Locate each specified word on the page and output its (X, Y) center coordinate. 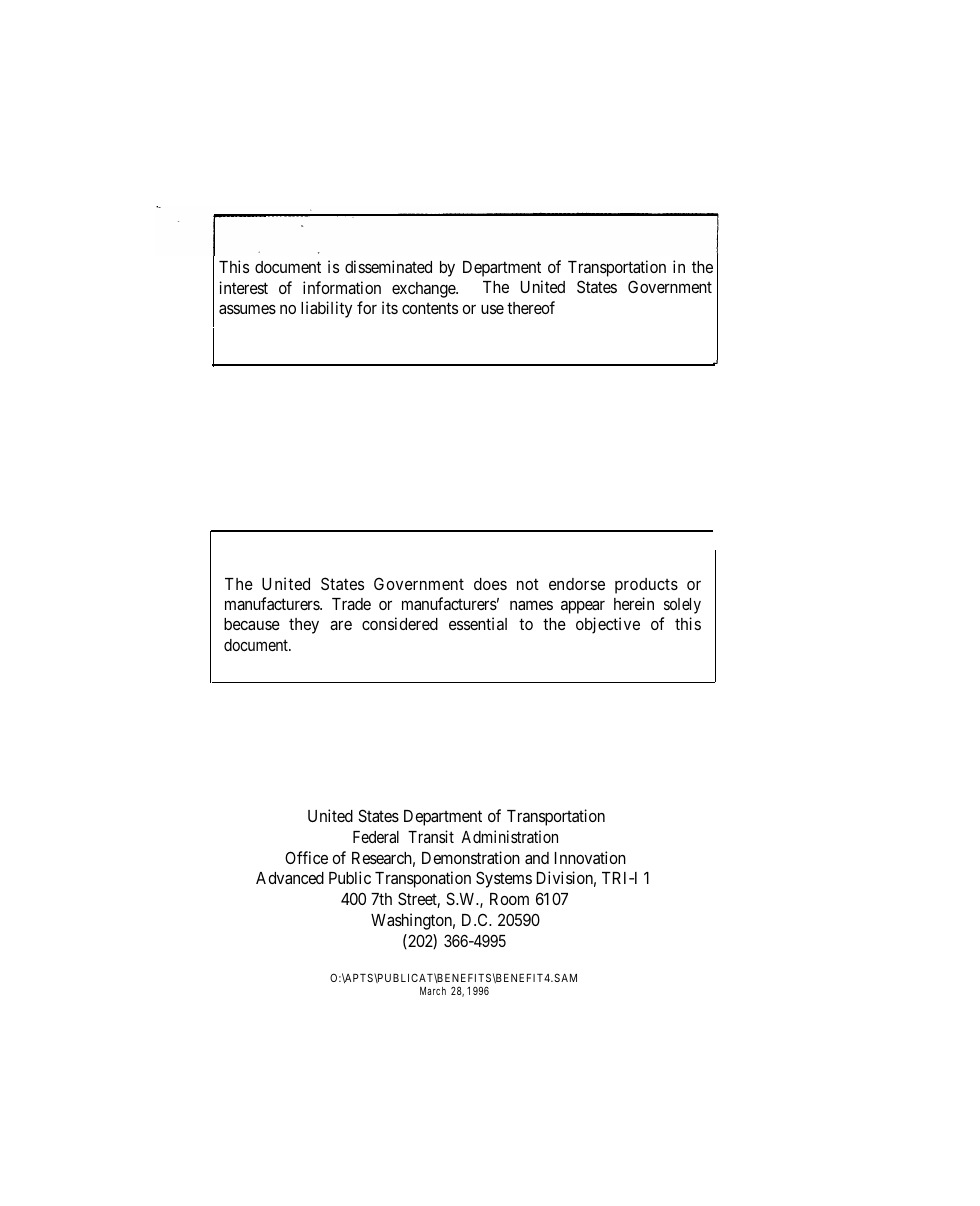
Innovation (590, 857)
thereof (531, 307)
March (433, 991)
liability (326, 309)
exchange (424, 290)
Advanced (290, 878)
